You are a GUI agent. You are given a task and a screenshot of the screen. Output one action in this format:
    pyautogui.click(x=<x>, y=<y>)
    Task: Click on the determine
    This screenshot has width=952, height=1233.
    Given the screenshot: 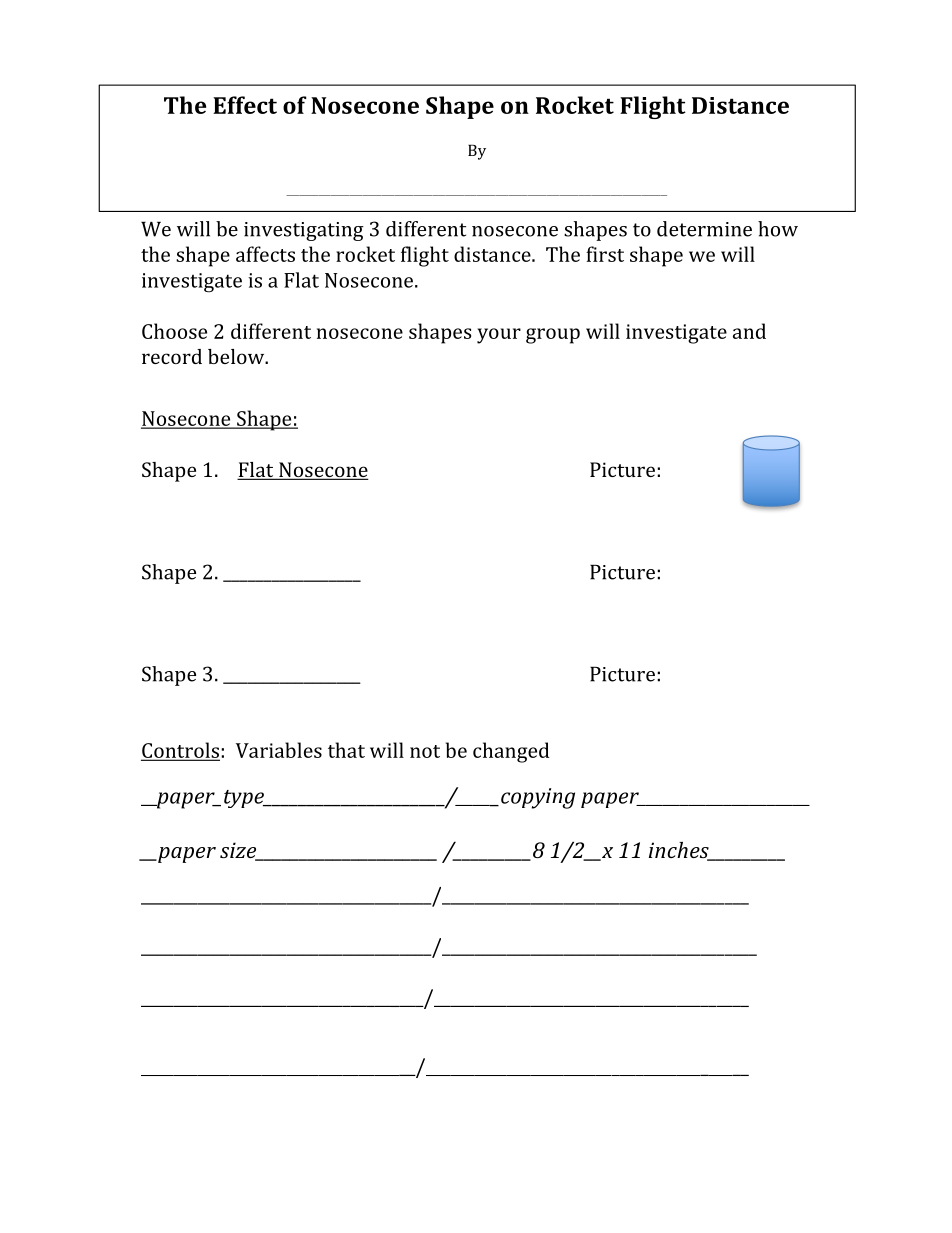 What is the action you would take?
    pyautogui.click(x=704, y=229)
